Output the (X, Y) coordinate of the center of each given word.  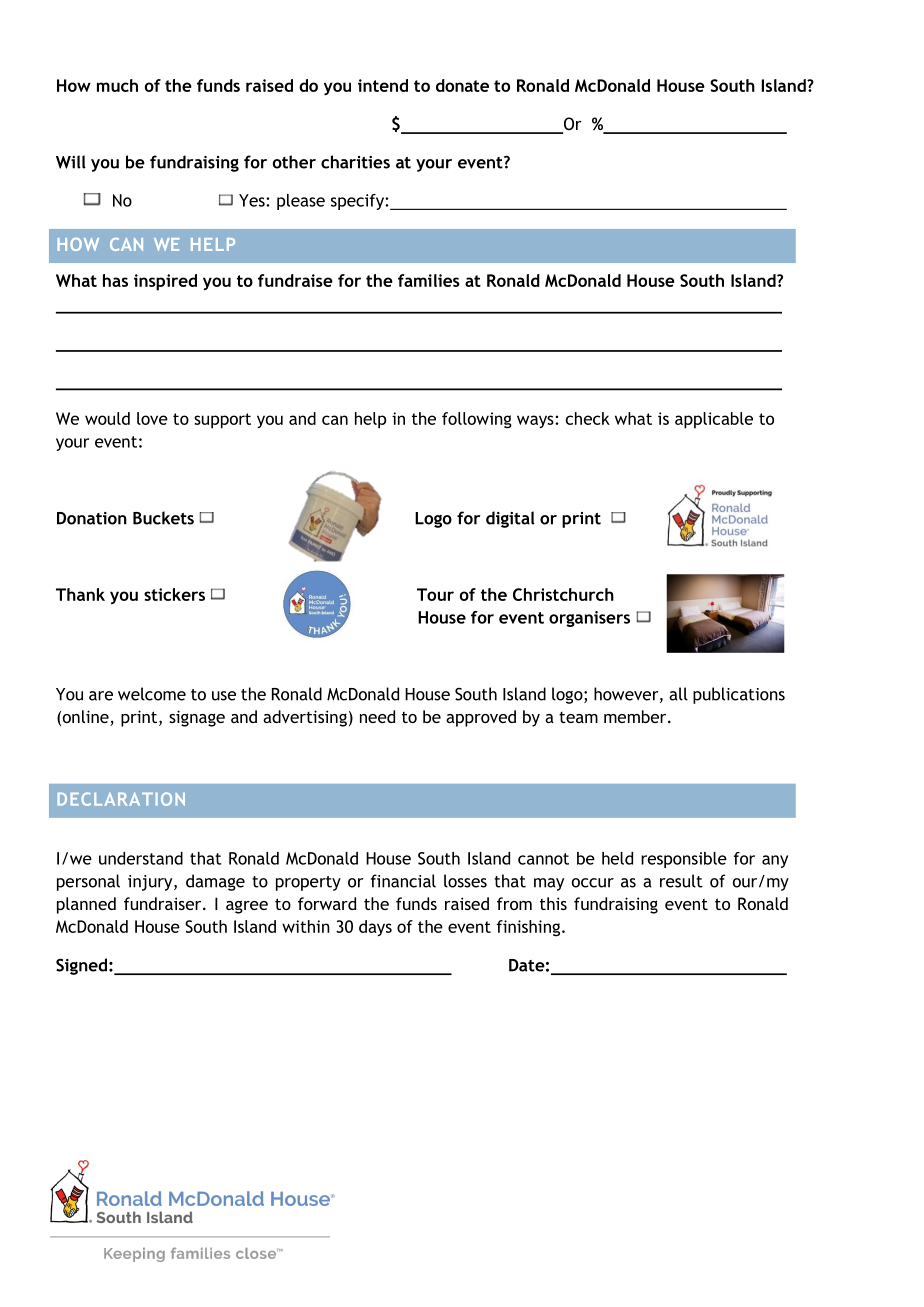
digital (510, 519)
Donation (92, 518)
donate (462, 85)
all (678, 694)
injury (151, 883)
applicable (714, 420)
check (588, 418)
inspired (165, 282)
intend (383, 85)
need (377, 716)
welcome (152, 694)
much (117, 85)
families (429, 280)
